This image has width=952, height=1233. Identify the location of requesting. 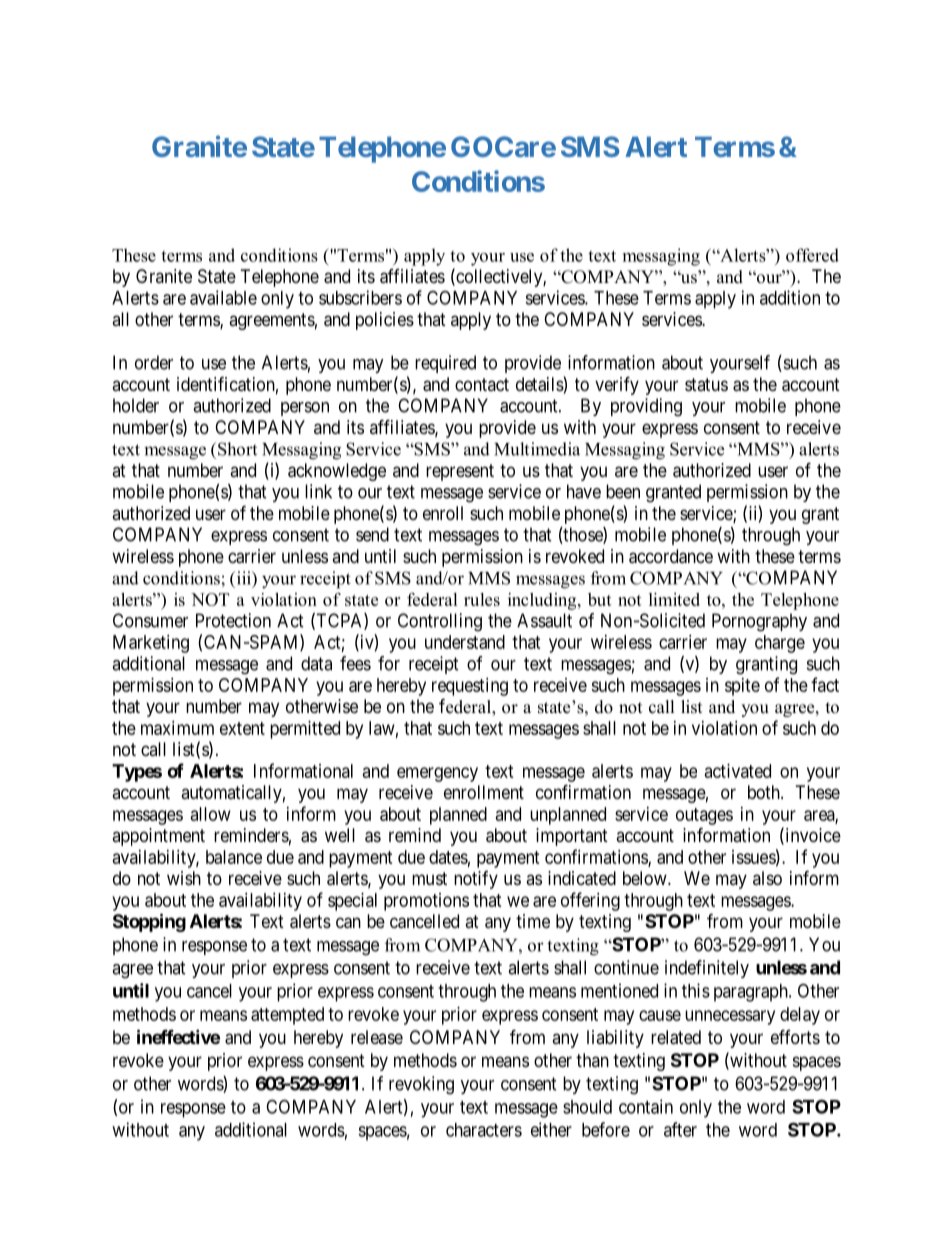
(470, 687).
